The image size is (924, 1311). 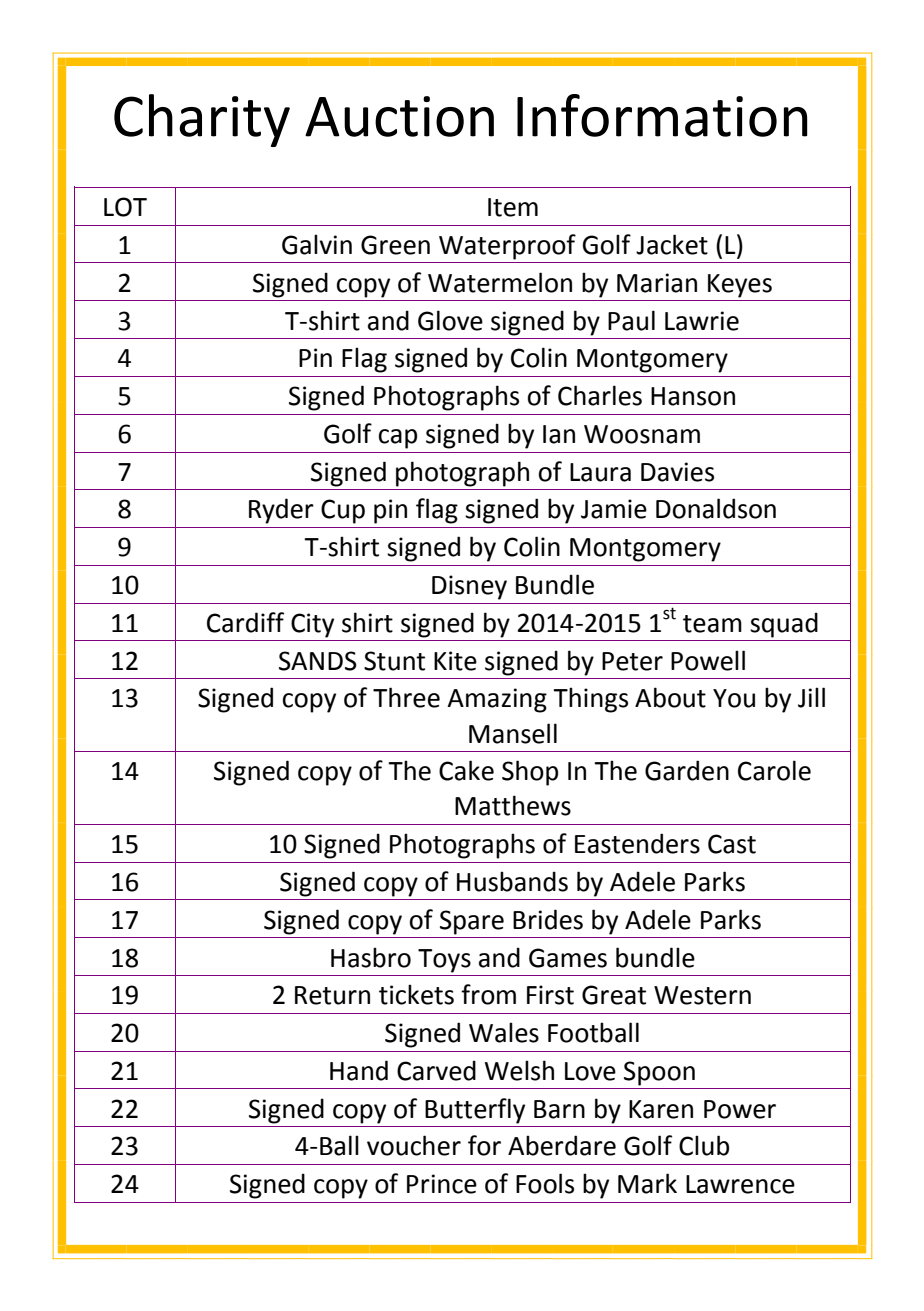 What do you see at coordinates (708, 660) in the screenshot?
I see `Powell` at bounding box center [708, 660].
